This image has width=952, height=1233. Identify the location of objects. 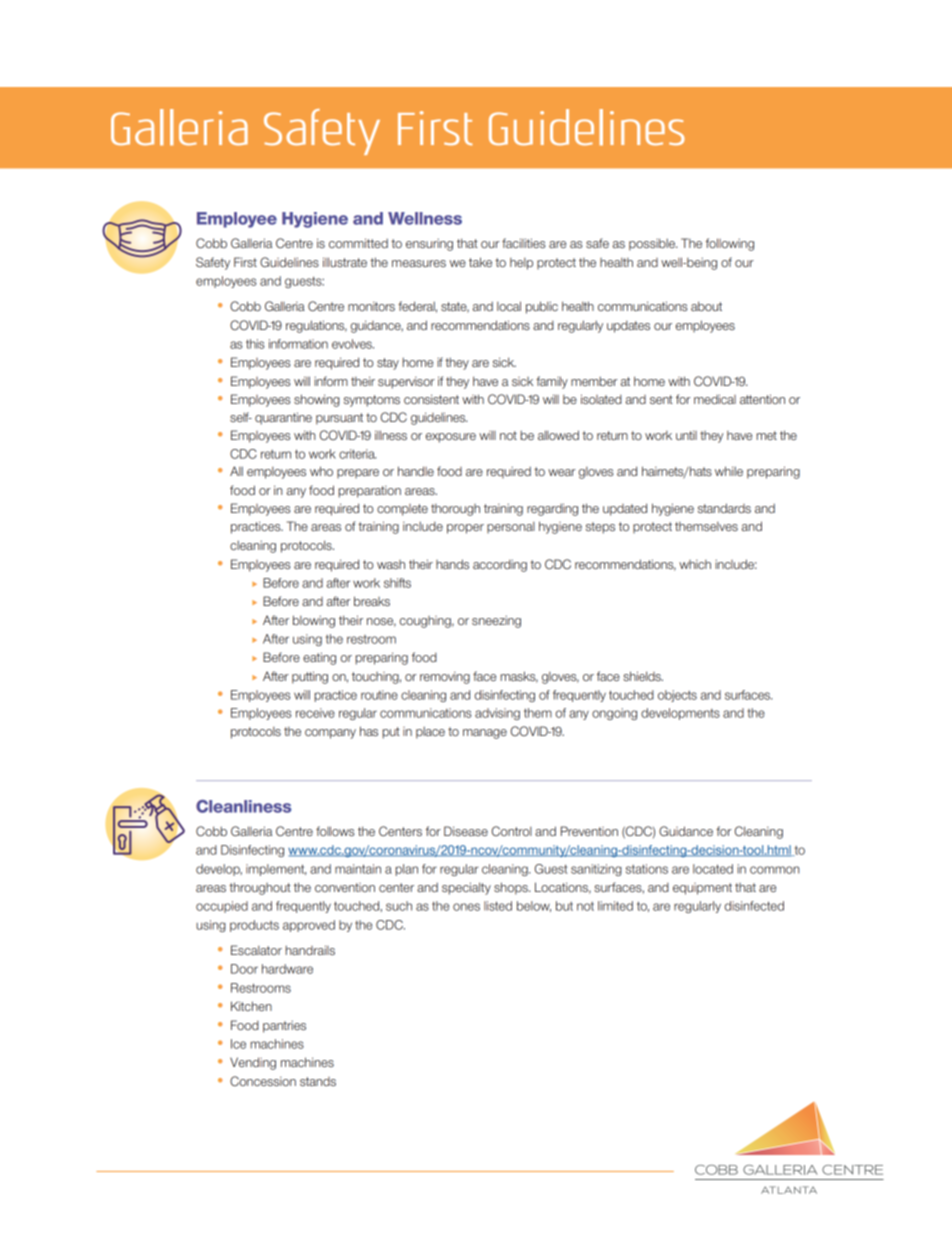
(677, 696).
